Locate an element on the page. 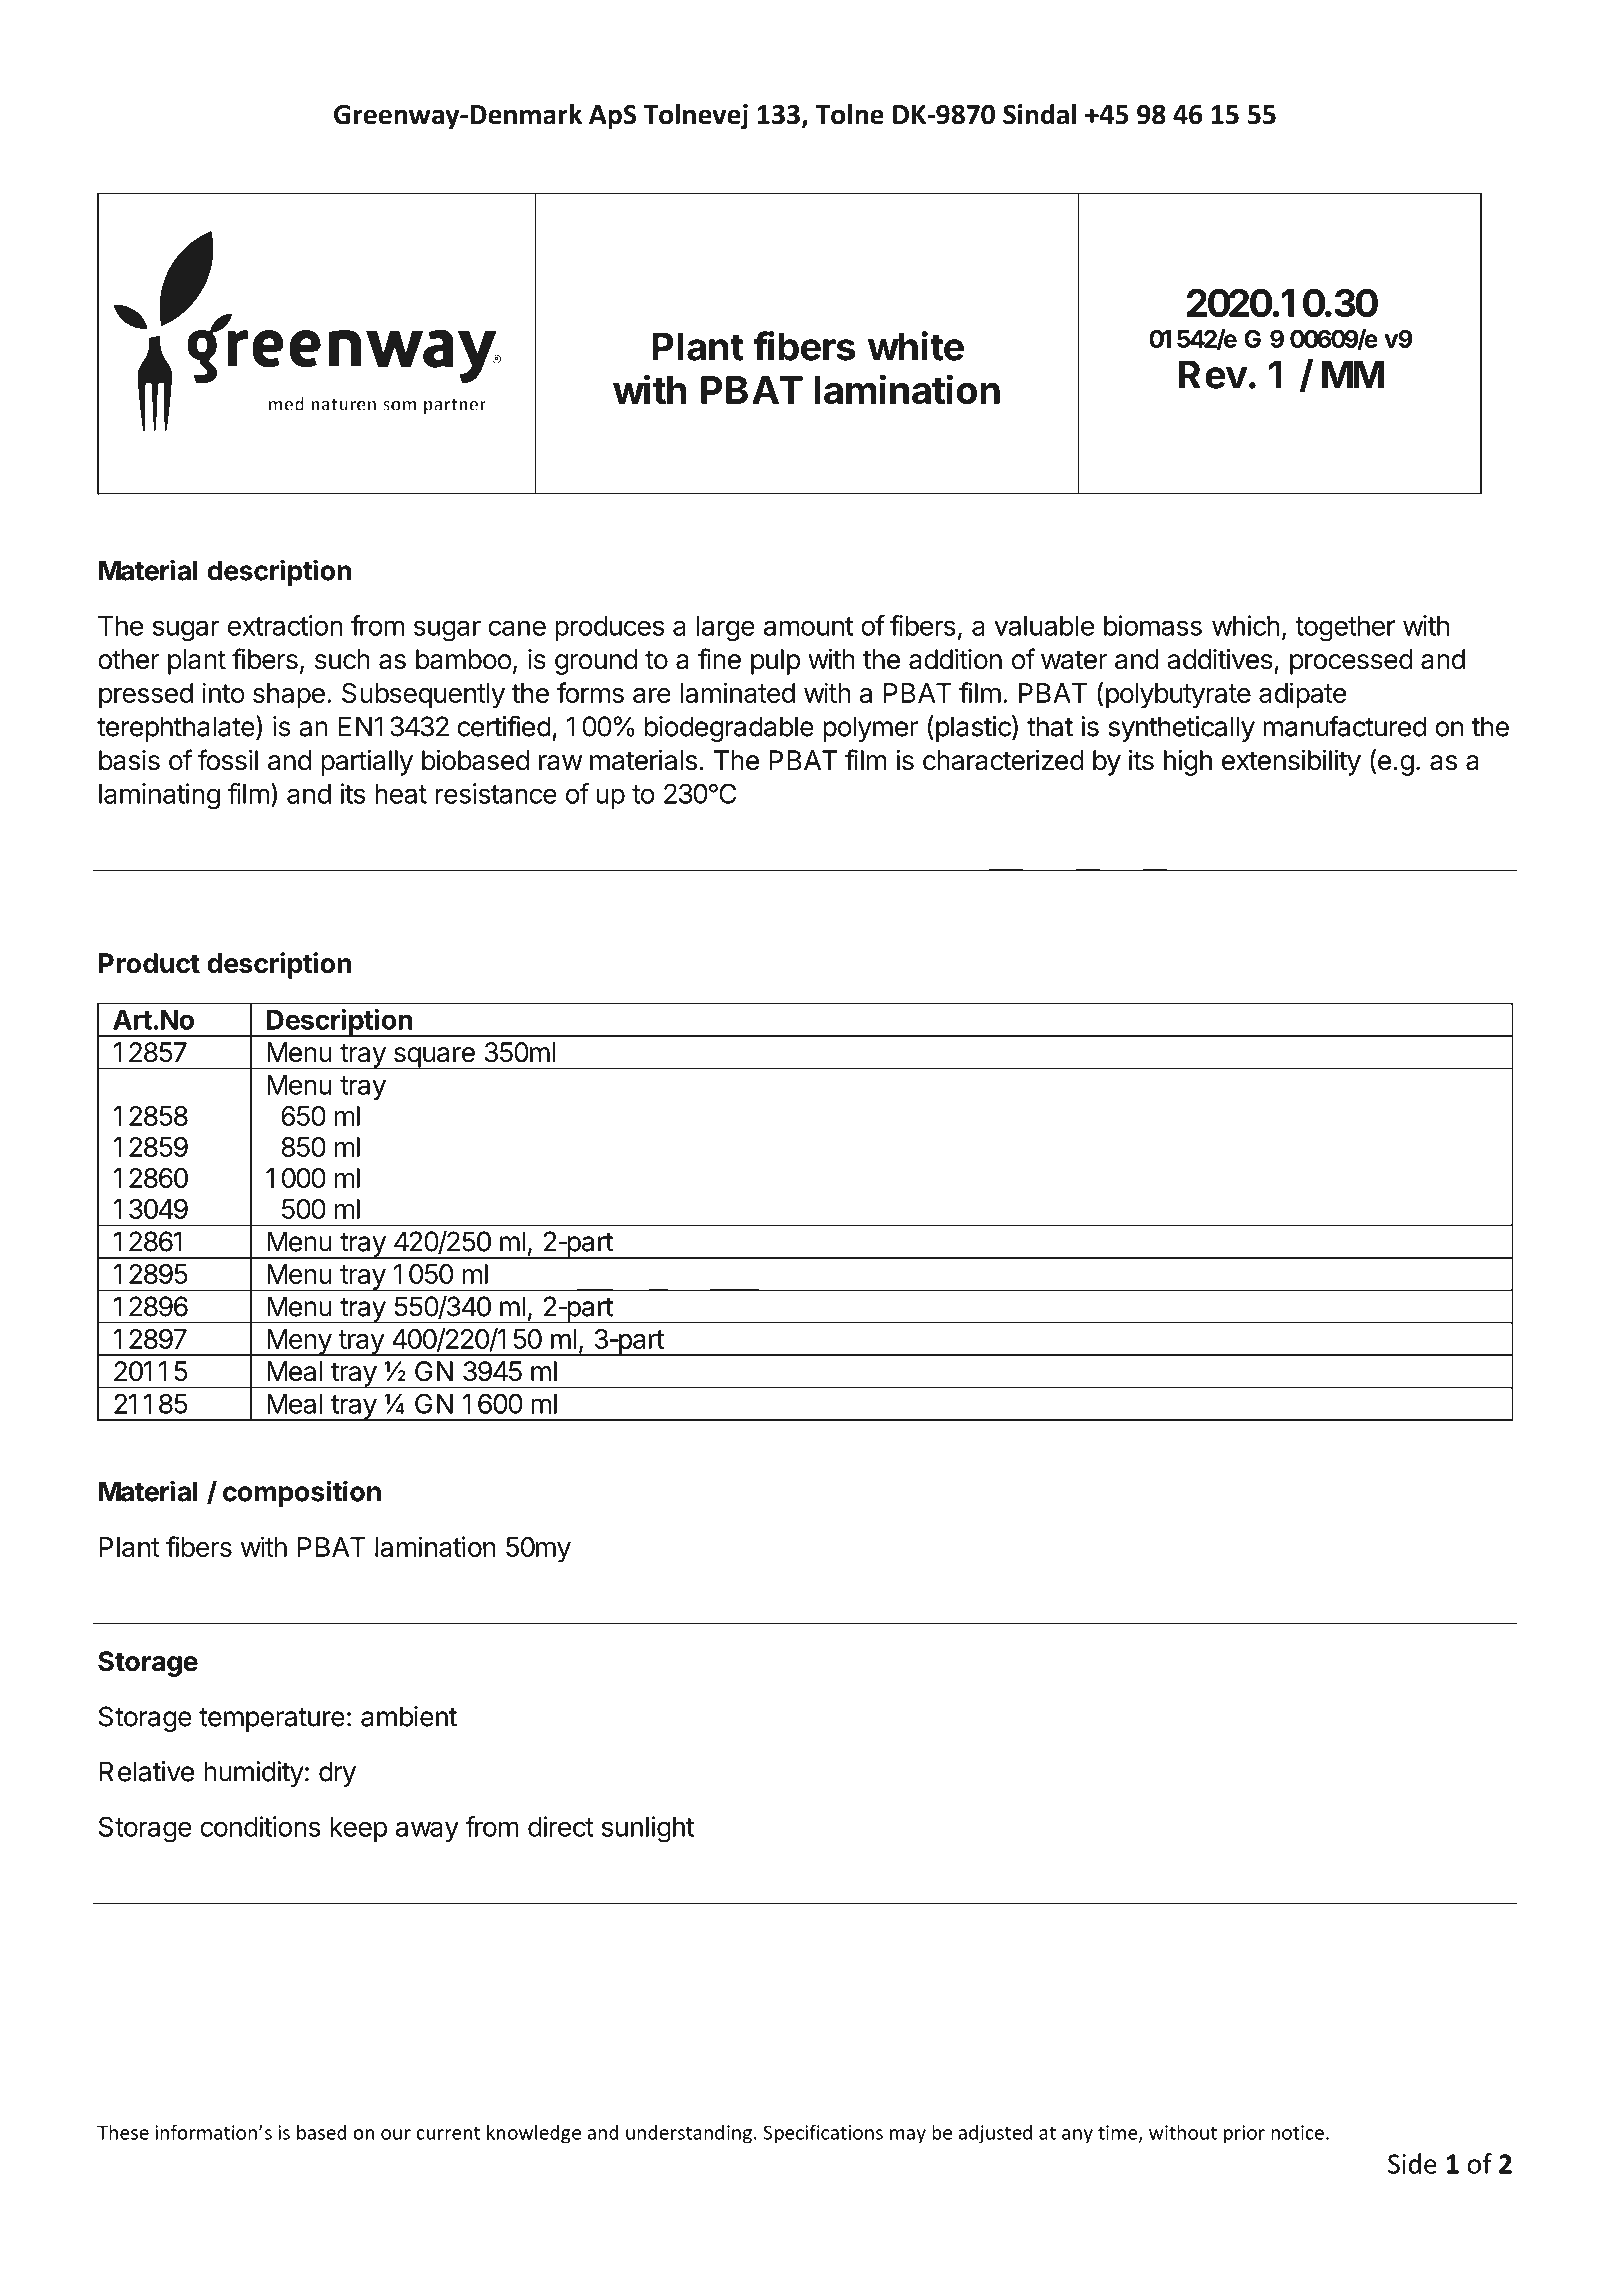 This page has height=2277, width=1610. our is located at coordinates (396, 2134).
